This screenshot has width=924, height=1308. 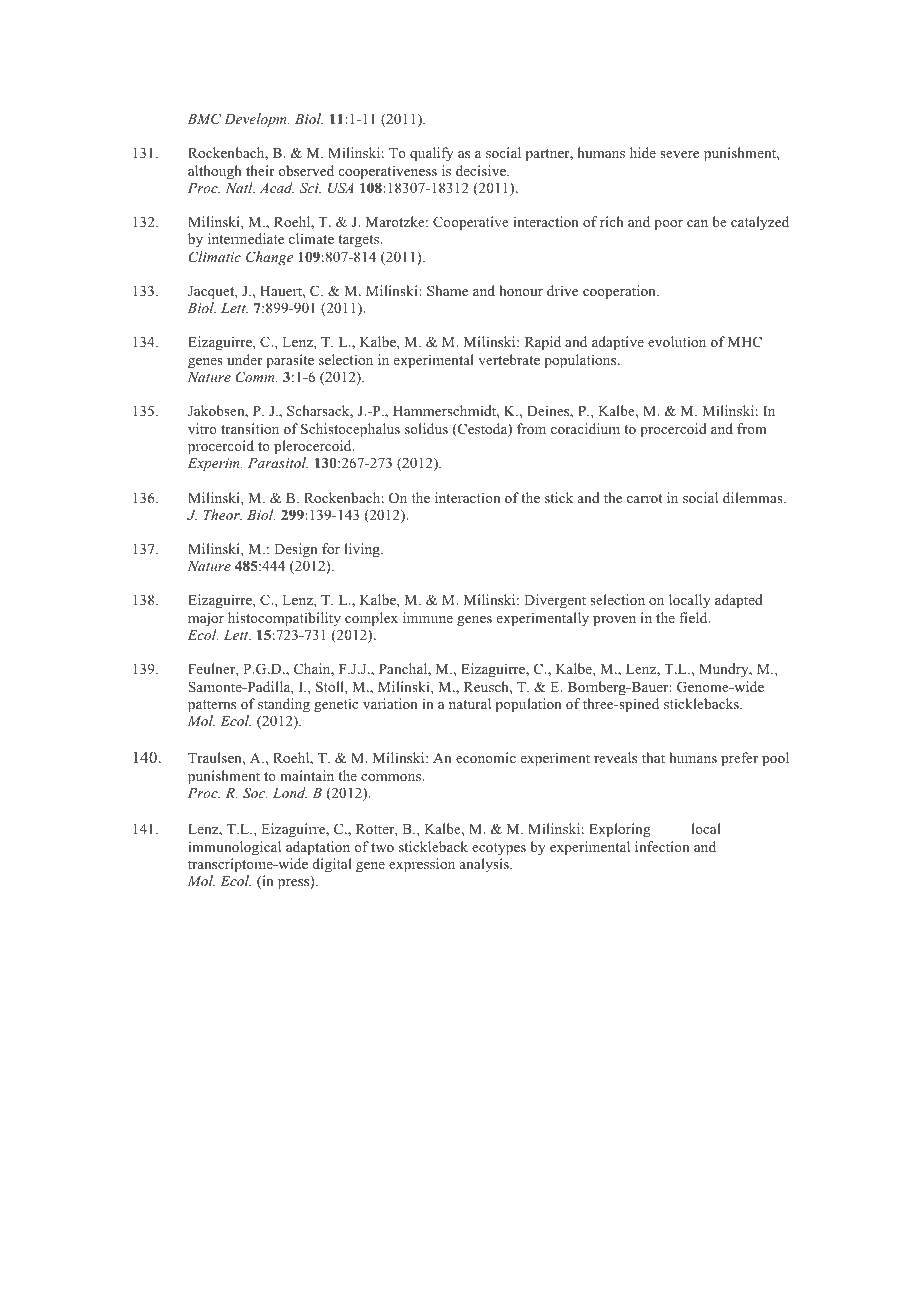 What do you see at coordinates (296, 550) in the screenshot?
I see `Design` at bounding box center [296, 550].
